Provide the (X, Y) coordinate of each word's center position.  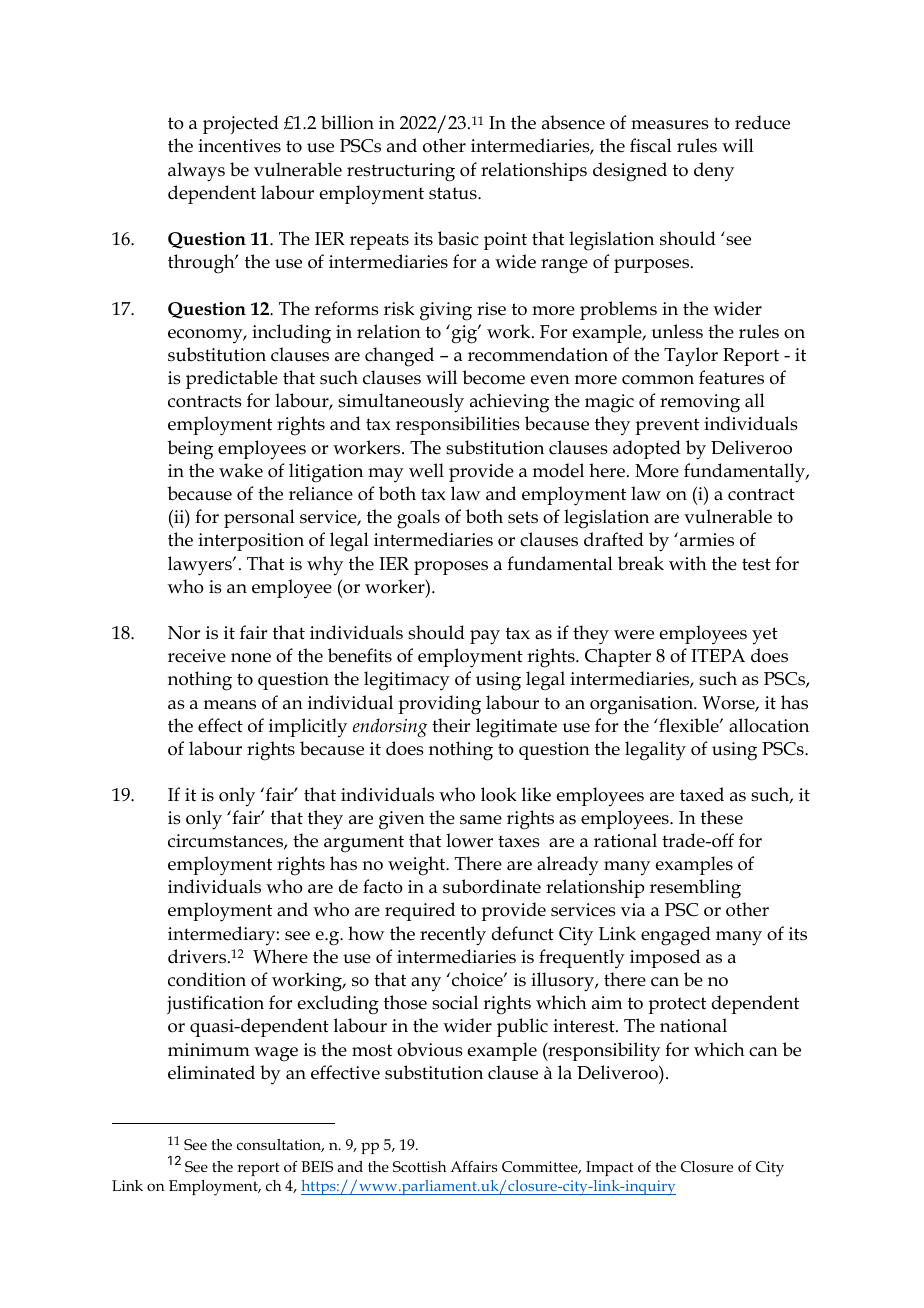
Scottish (419, 1166)
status (454, 193)
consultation (280, 1145)
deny (714, 172)
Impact (610, 1168)
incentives (239, 146)
